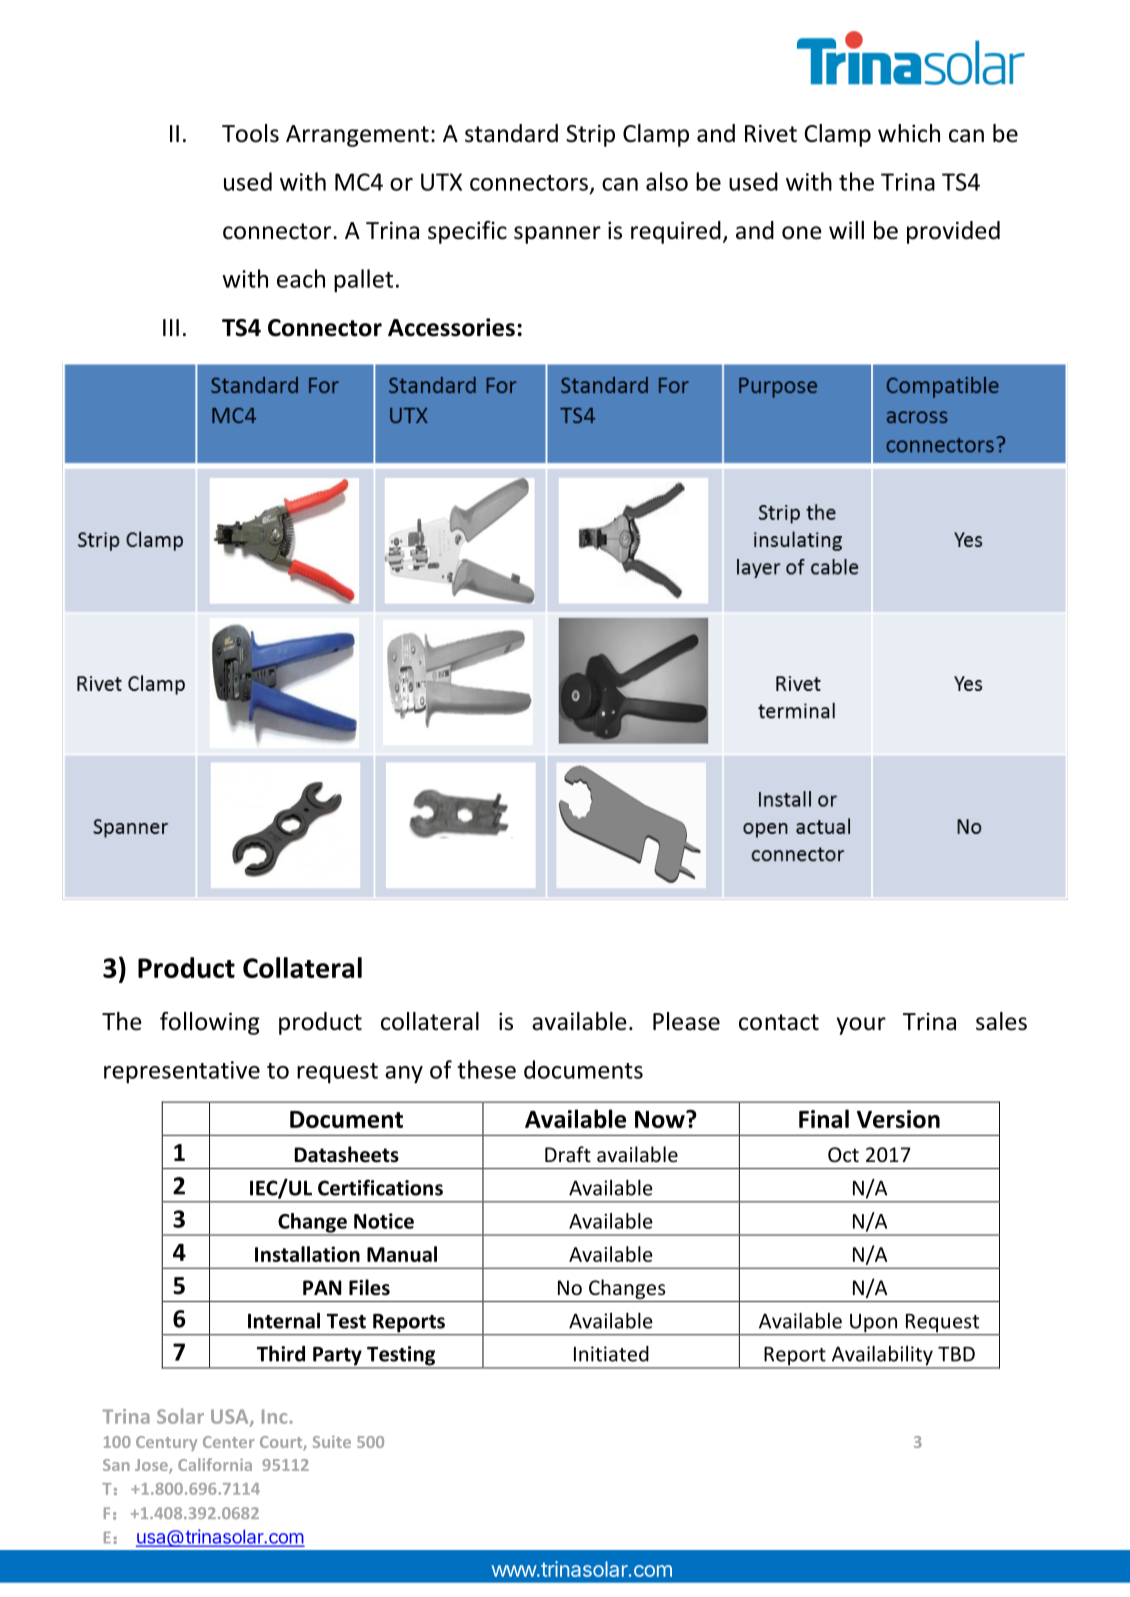  I want to click on following, so click(210, 1023).
